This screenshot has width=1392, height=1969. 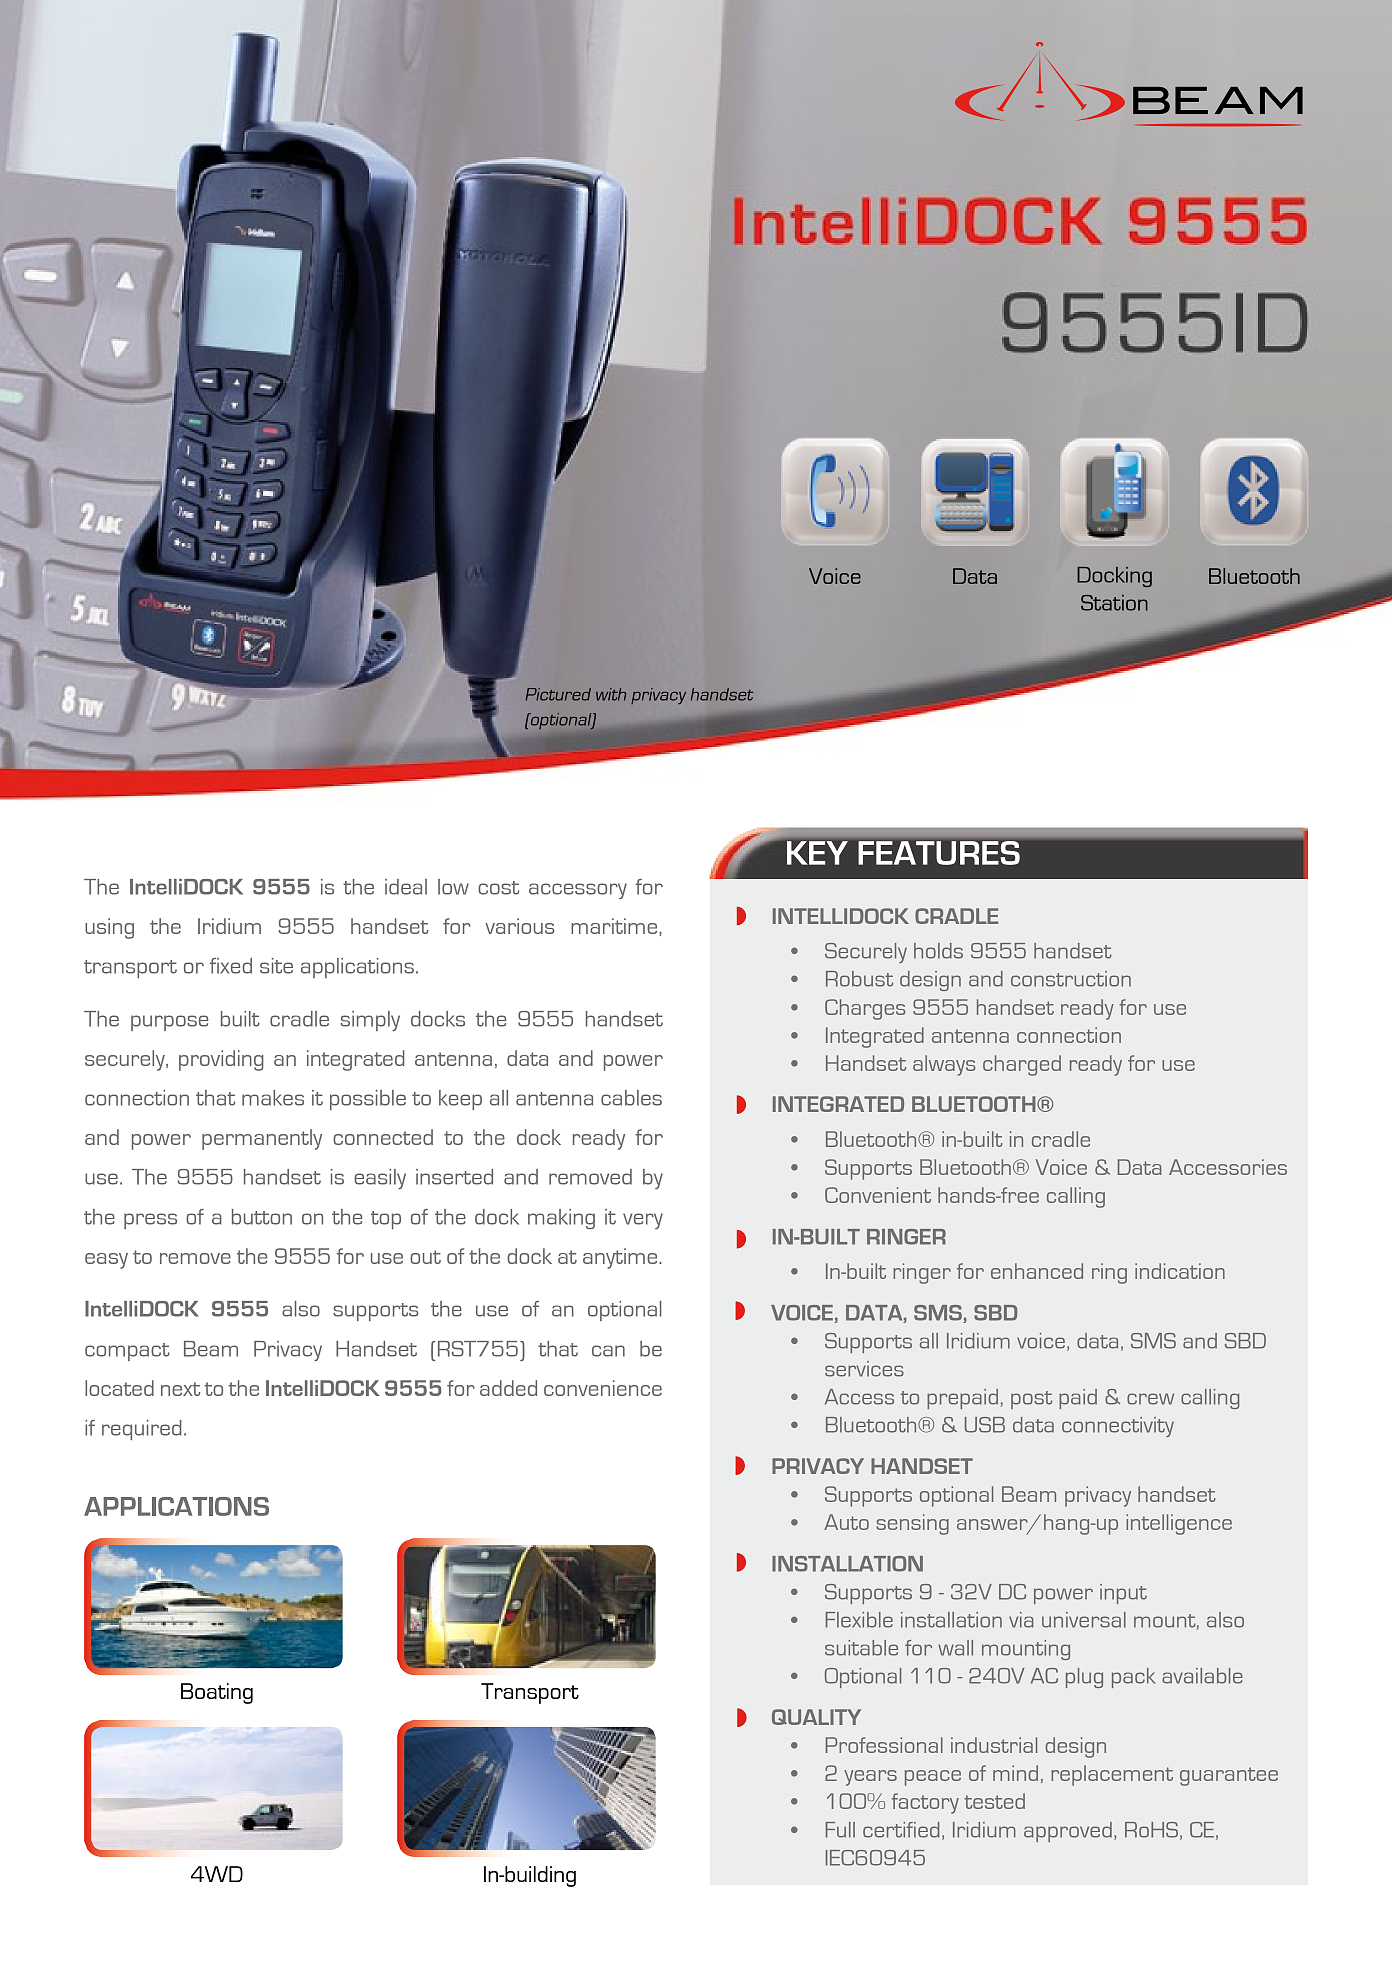 I want to click on Boating, so click(x=217, y=1693).
